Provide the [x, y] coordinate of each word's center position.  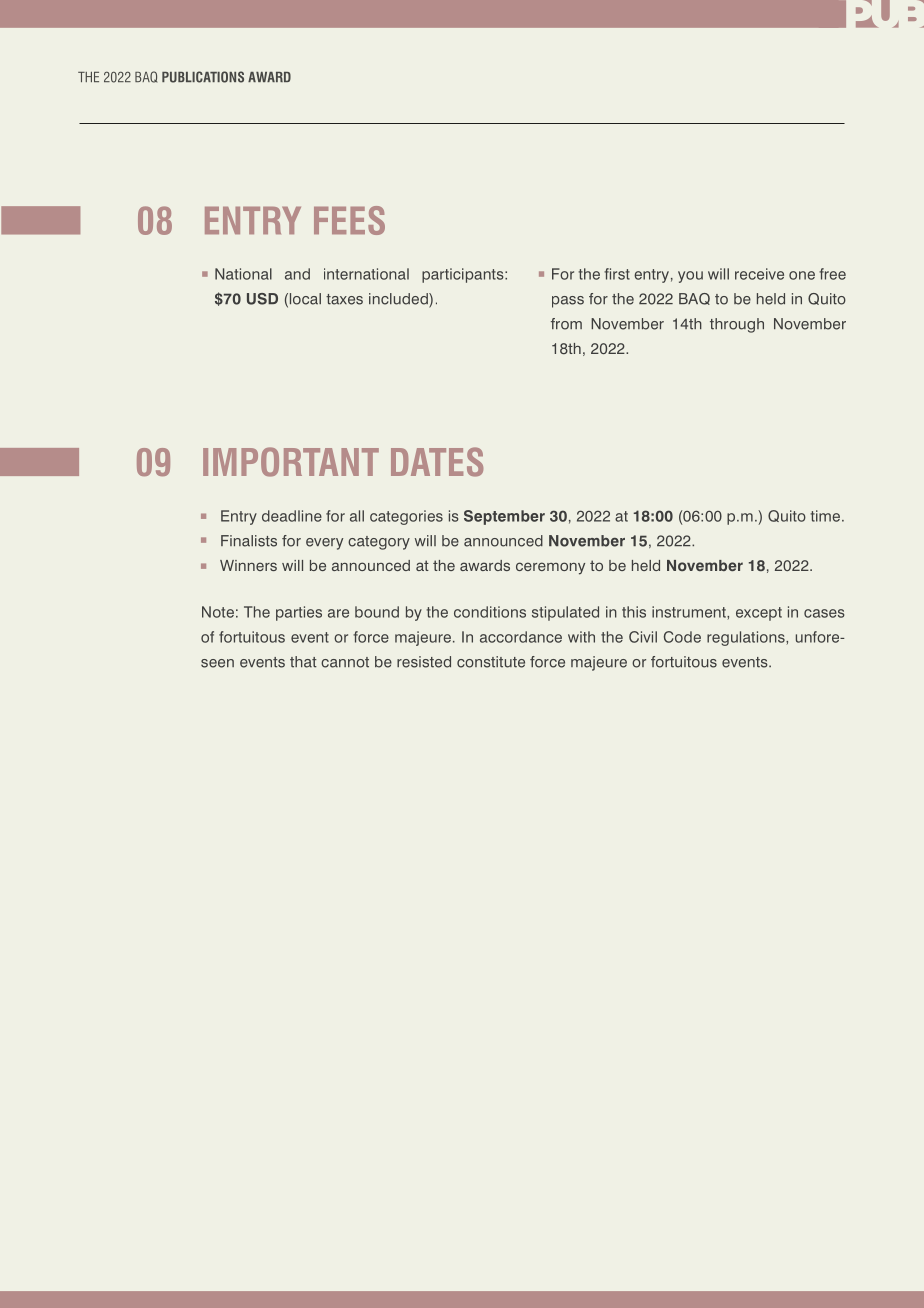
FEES [349, 220]
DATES [437, 462]
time [825, 516]
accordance [521, 637]
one [802, 275]
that [303, 662]
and [297, 274]
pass [568, 302]
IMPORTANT [291, 462]
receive [759, 274]
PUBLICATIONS [203, 77]
